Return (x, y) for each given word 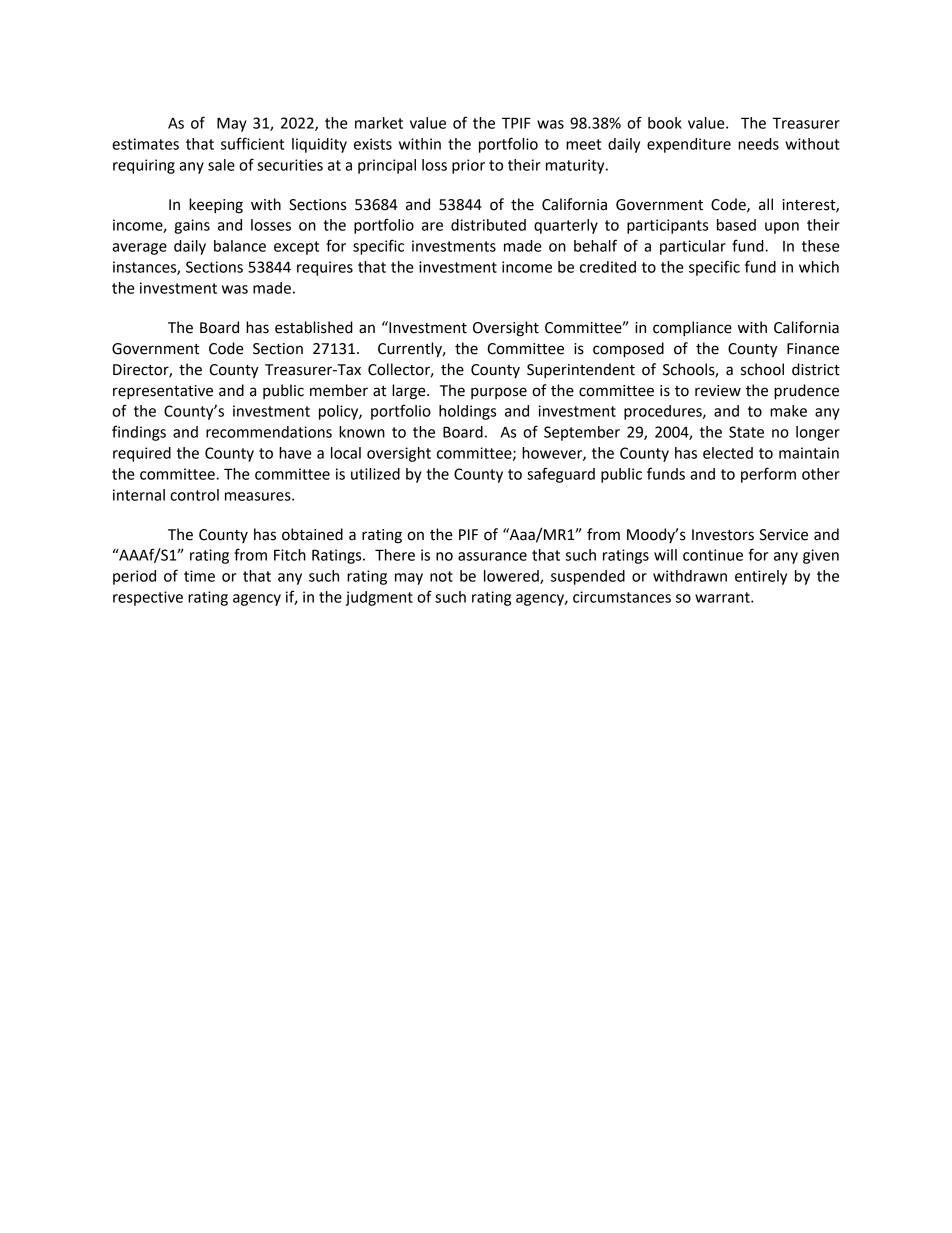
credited (608, 267)
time (199, 576)
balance (240, 246)
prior (468, 166)
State (746, 432)
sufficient (252, 143)
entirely (761, 577)
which (819, 267)
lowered (512, 577)
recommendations (269, 432)
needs (758, 144)
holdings (467, 412)
